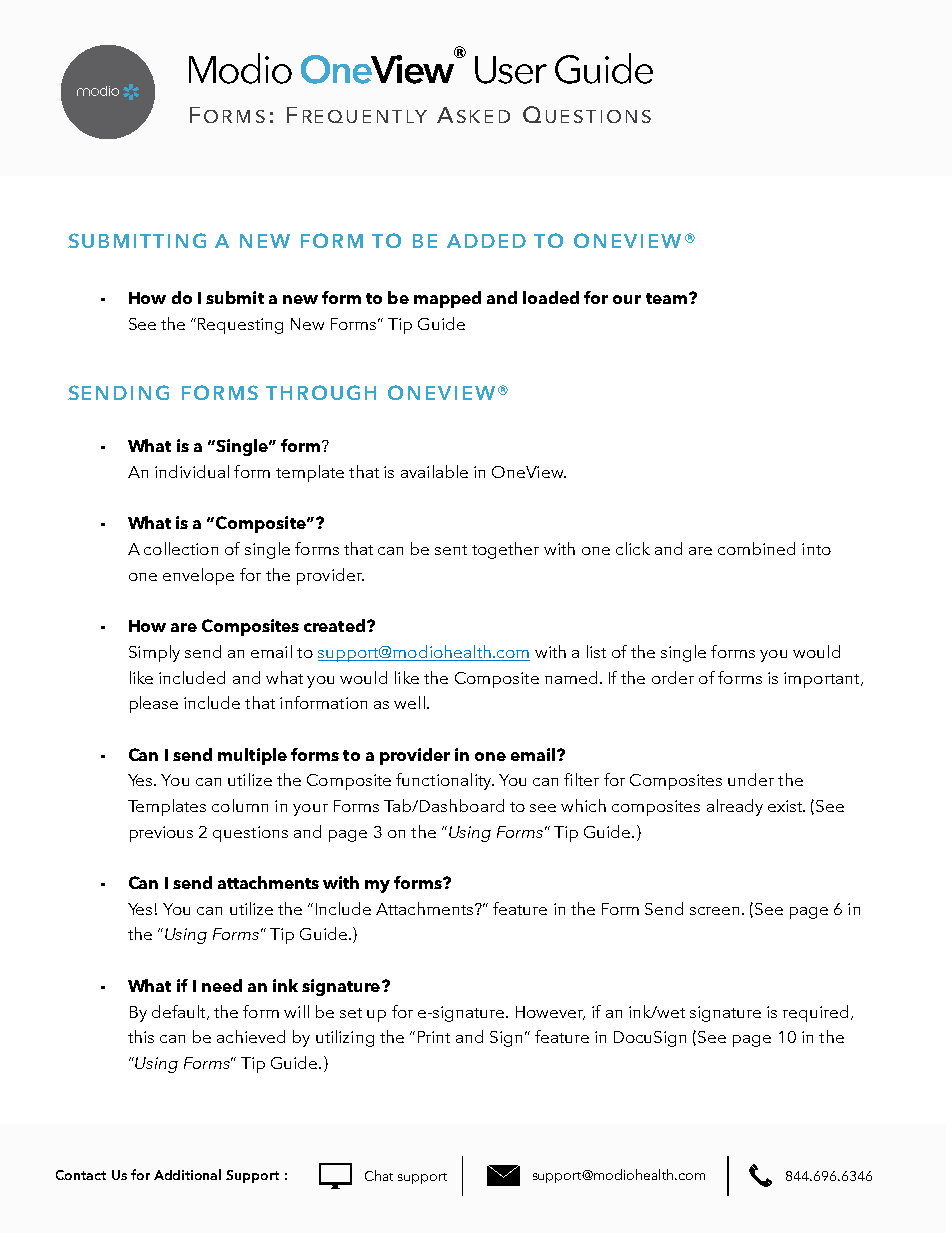  Describe the element at coordinates (735, 807) in the screenshot. I see `already` at that location.
